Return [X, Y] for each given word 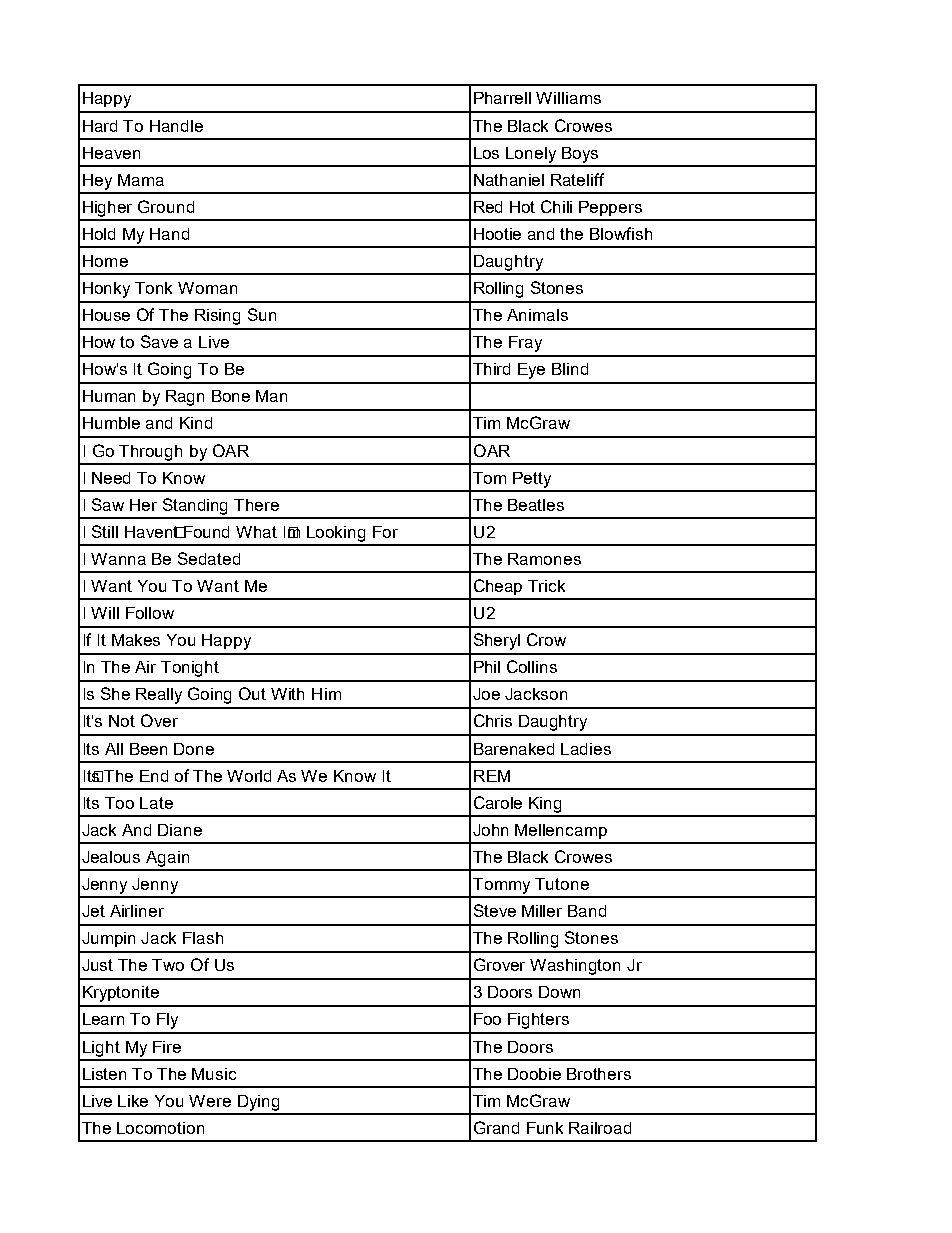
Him [326, 694]
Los [486, 153]
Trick [546, 586]
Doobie [534, 1074]
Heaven [111, 153]
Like [133, 1101]
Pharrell [502, 98]
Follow [150, 613]
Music [214, 1074]
